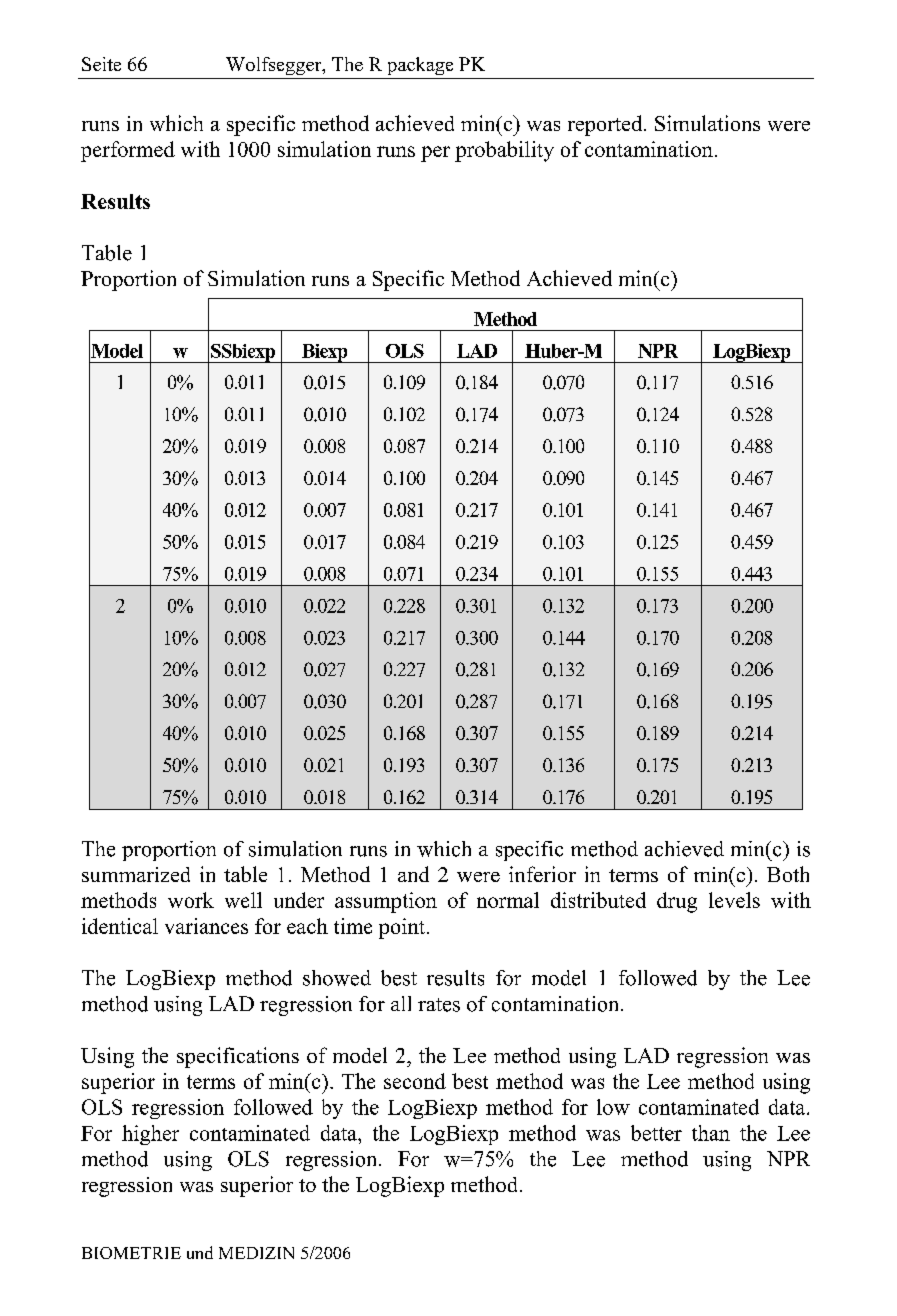  Describe the element at coordinates (191, 900) in the page. I see `work` at that location.
